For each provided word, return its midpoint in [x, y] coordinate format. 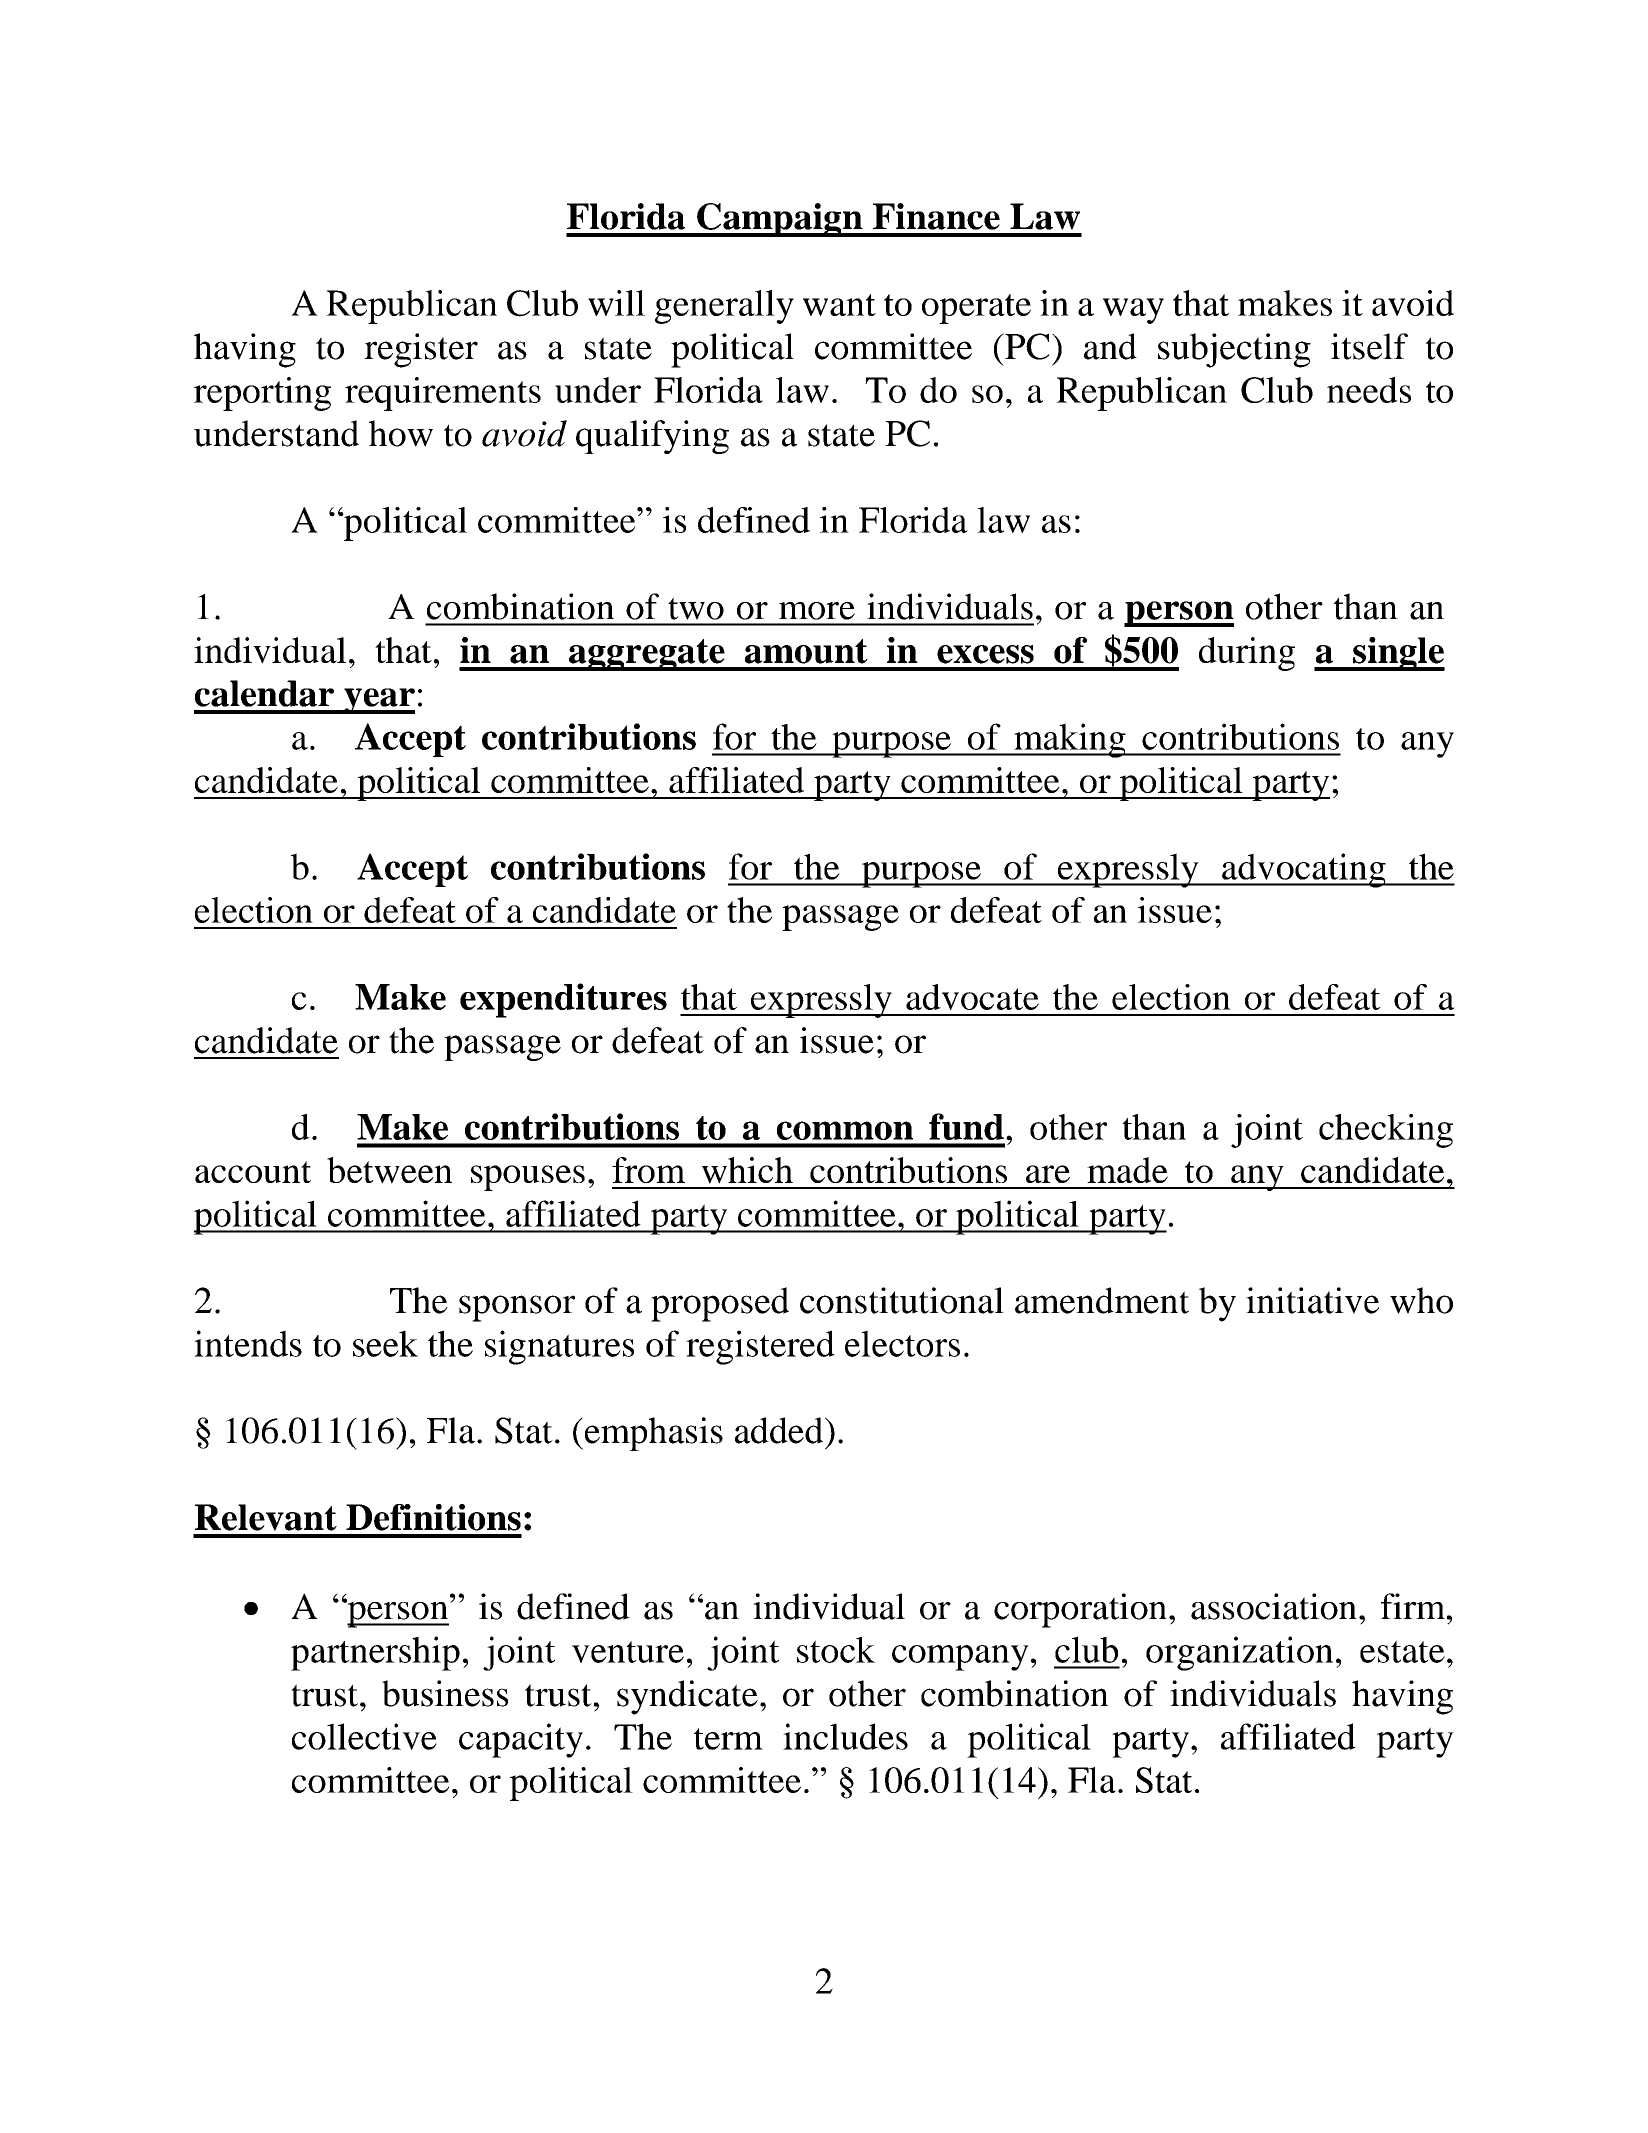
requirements [443, 394]
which [747, 1170]
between [389, 1170]
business [445, 1693]
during [1247, 654]
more [817, 611]
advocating [1304, 870]
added [780, 1430]
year [378, 701]
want [839, 305]
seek [385, 1343]
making [1070, 740]
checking [1386, 1131]
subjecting [1234, 350]
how [401, 433]
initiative [1312, 1300]
